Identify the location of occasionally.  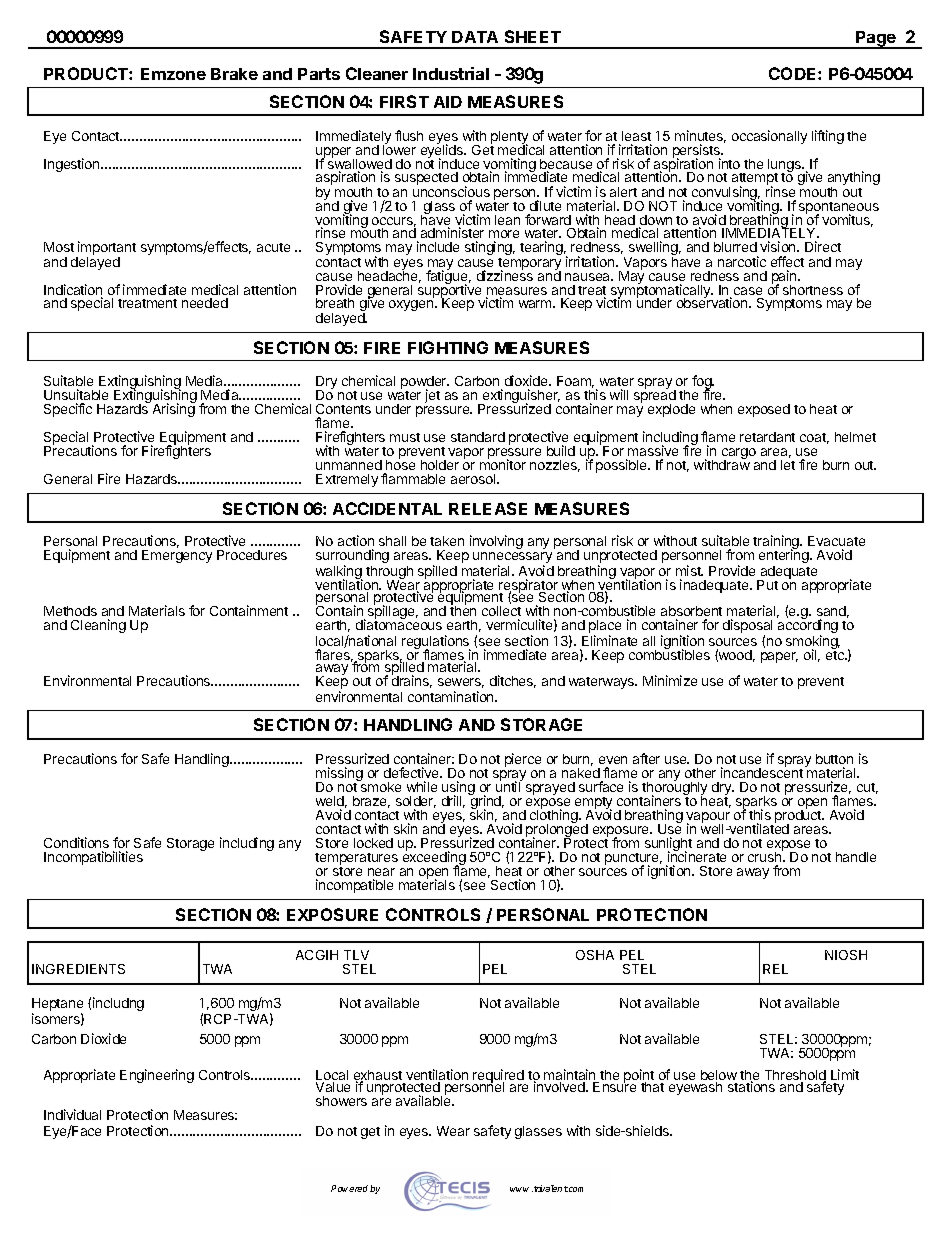
(769, 137).
